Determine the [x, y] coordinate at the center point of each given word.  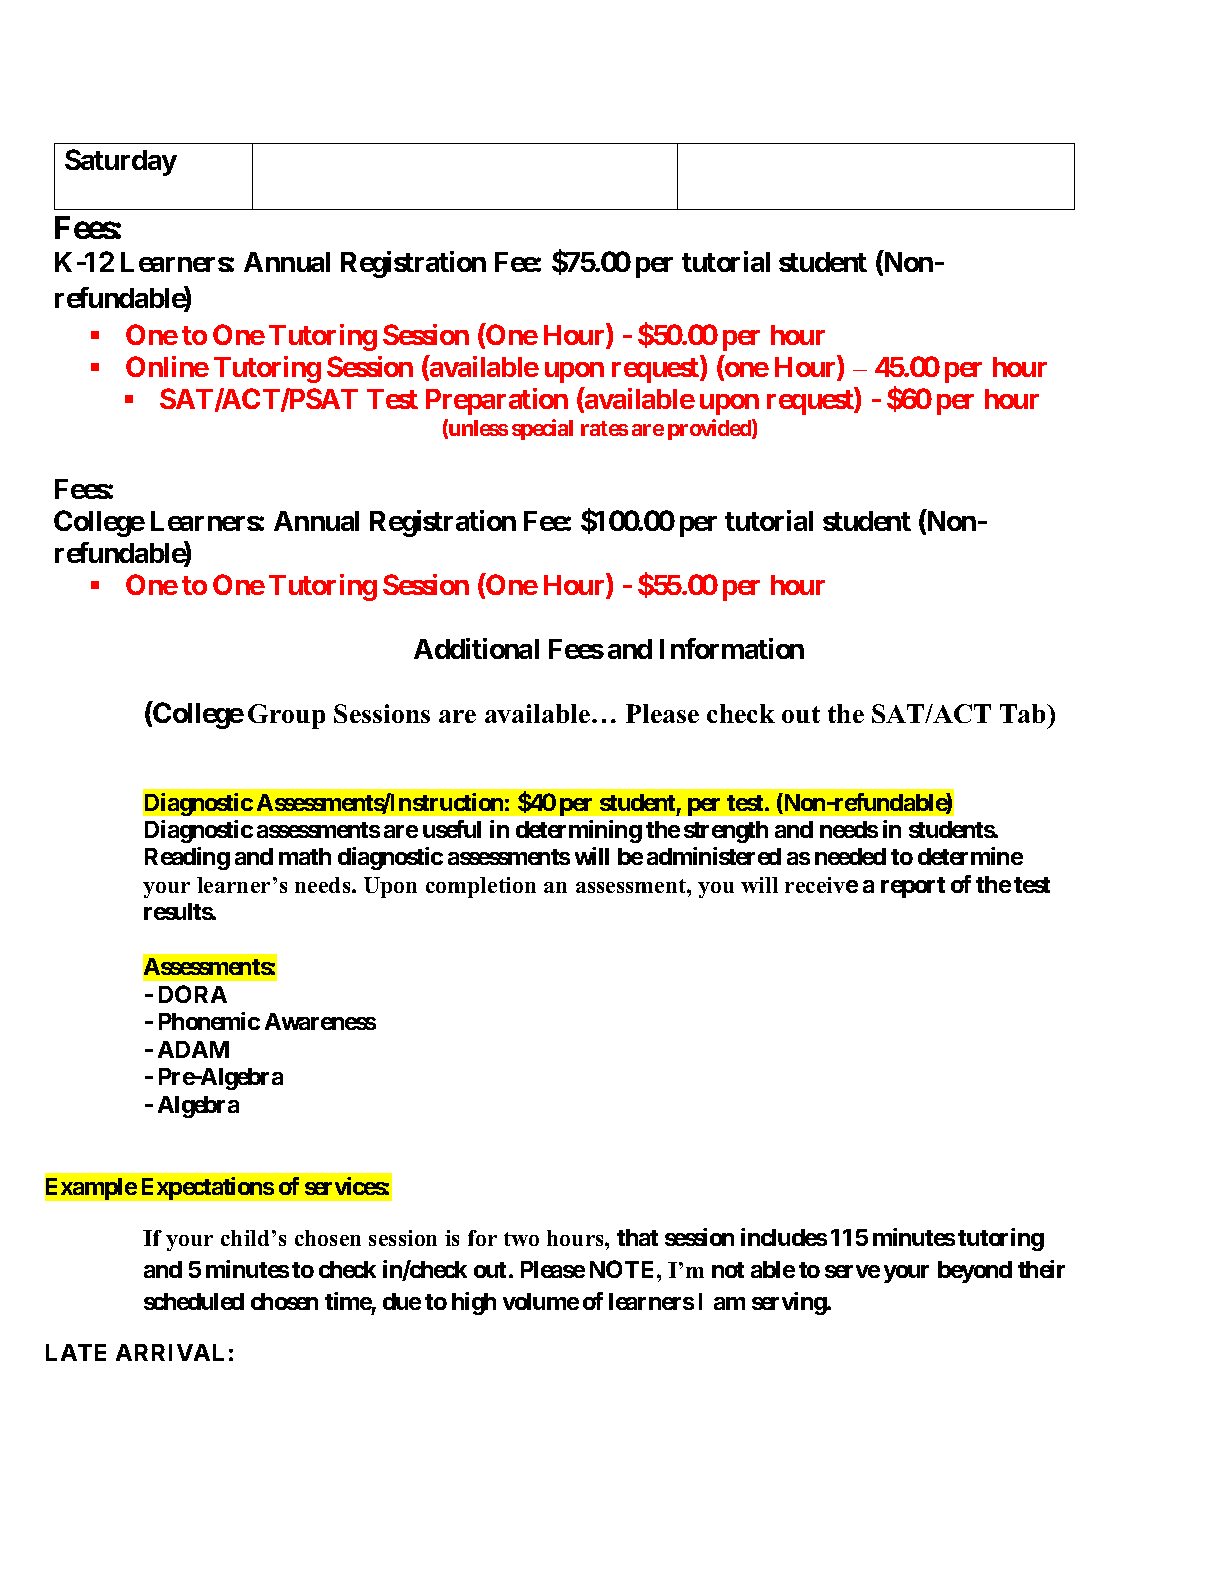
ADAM [193, 1049]
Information [732, 648]
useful [452, 829]
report [913, 887]
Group [286, 716]
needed [850, 856]
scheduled [194, 1301]
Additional [476, 648]
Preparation [497, 401]
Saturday [121, 162]
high [474, 1303]
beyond [975, 1272]
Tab [1024, 713]
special [542, 429]
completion [481, 887]
